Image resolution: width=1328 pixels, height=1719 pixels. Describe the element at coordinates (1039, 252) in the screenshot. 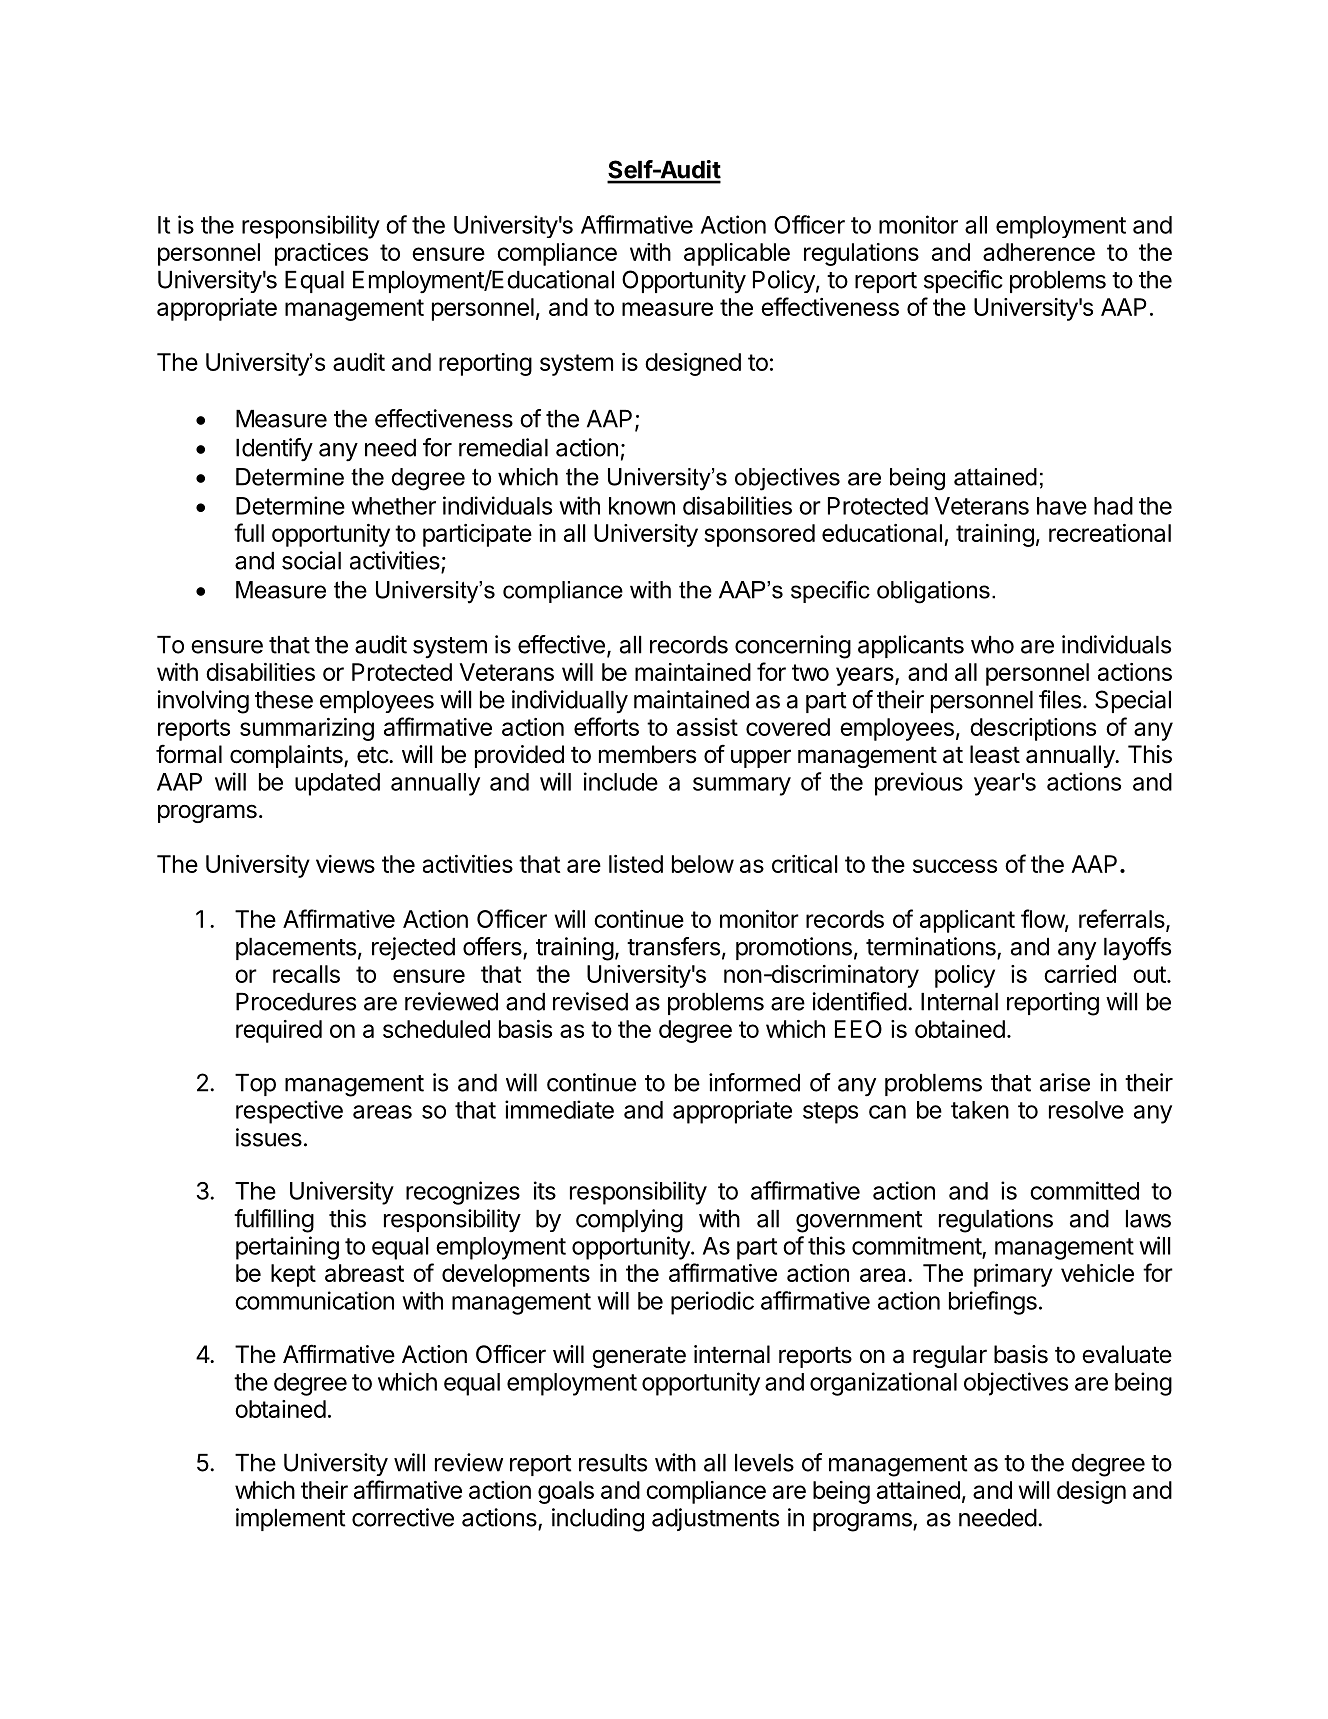

I see `adherence` at that location.
